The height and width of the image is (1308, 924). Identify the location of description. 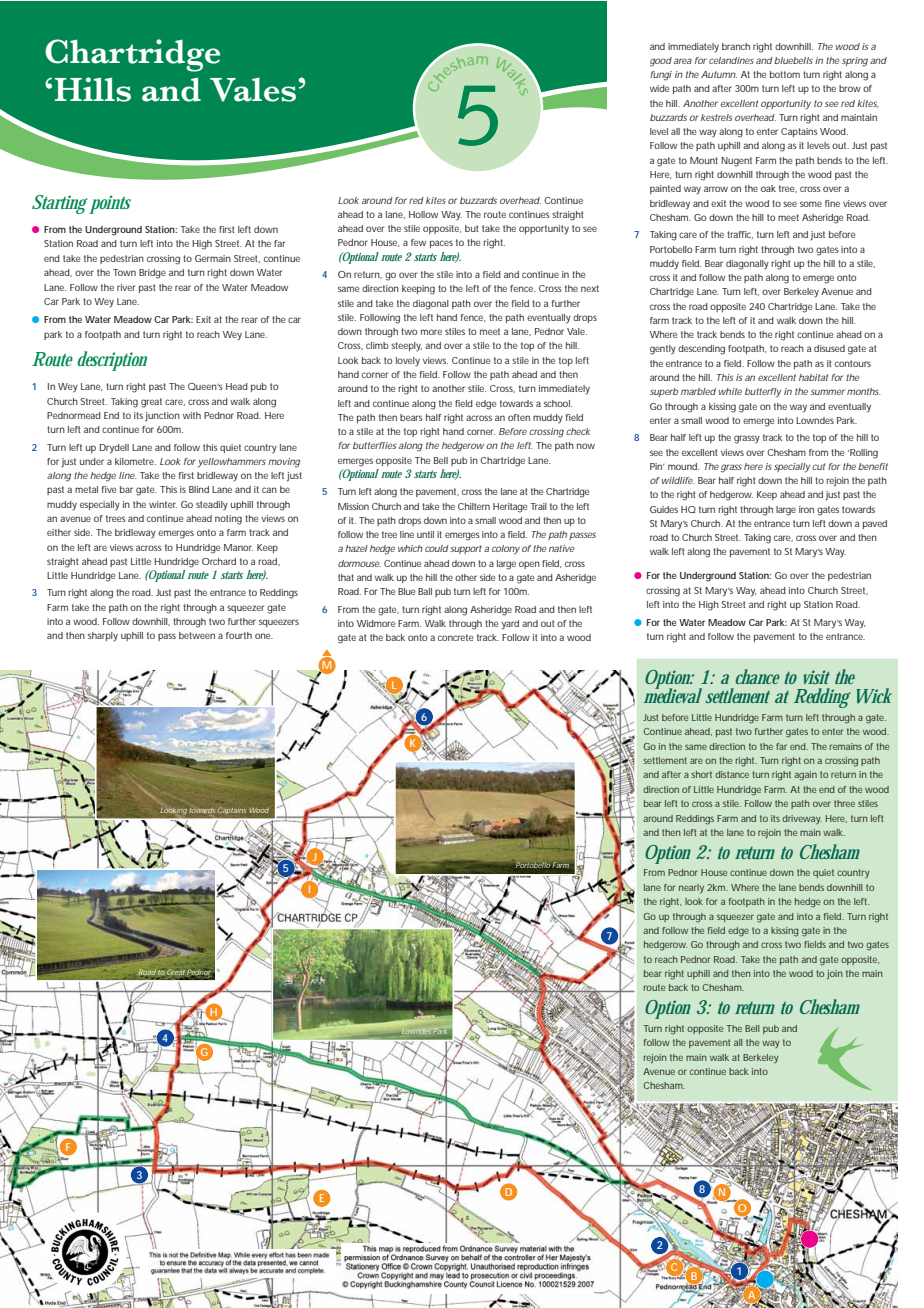
(112, 361).
